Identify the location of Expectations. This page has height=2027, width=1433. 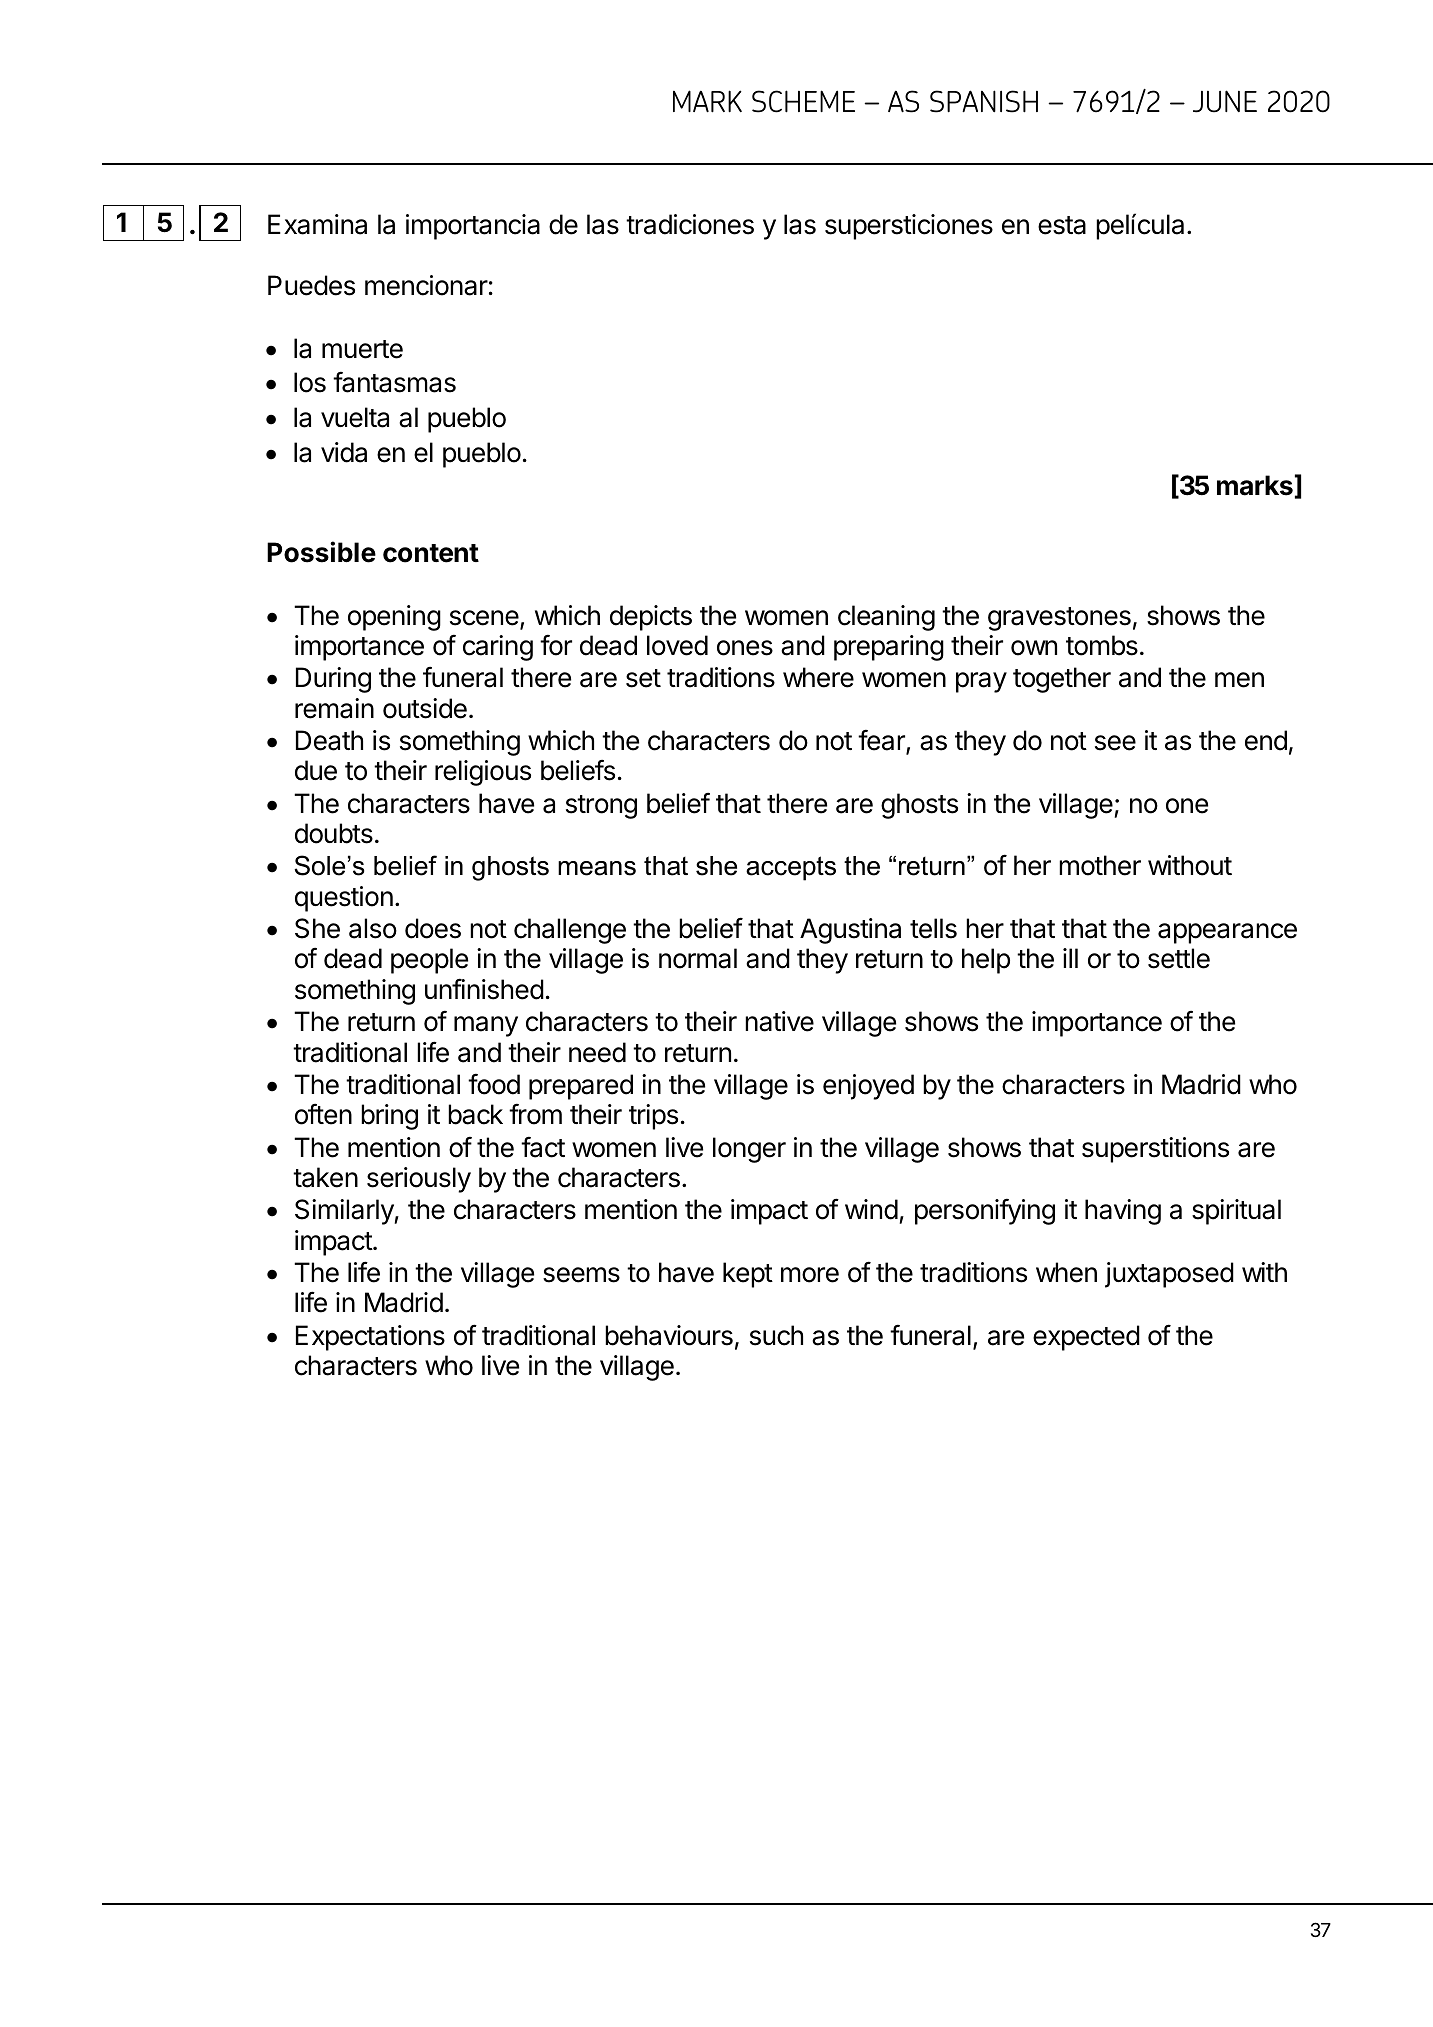
(370, 1338).
